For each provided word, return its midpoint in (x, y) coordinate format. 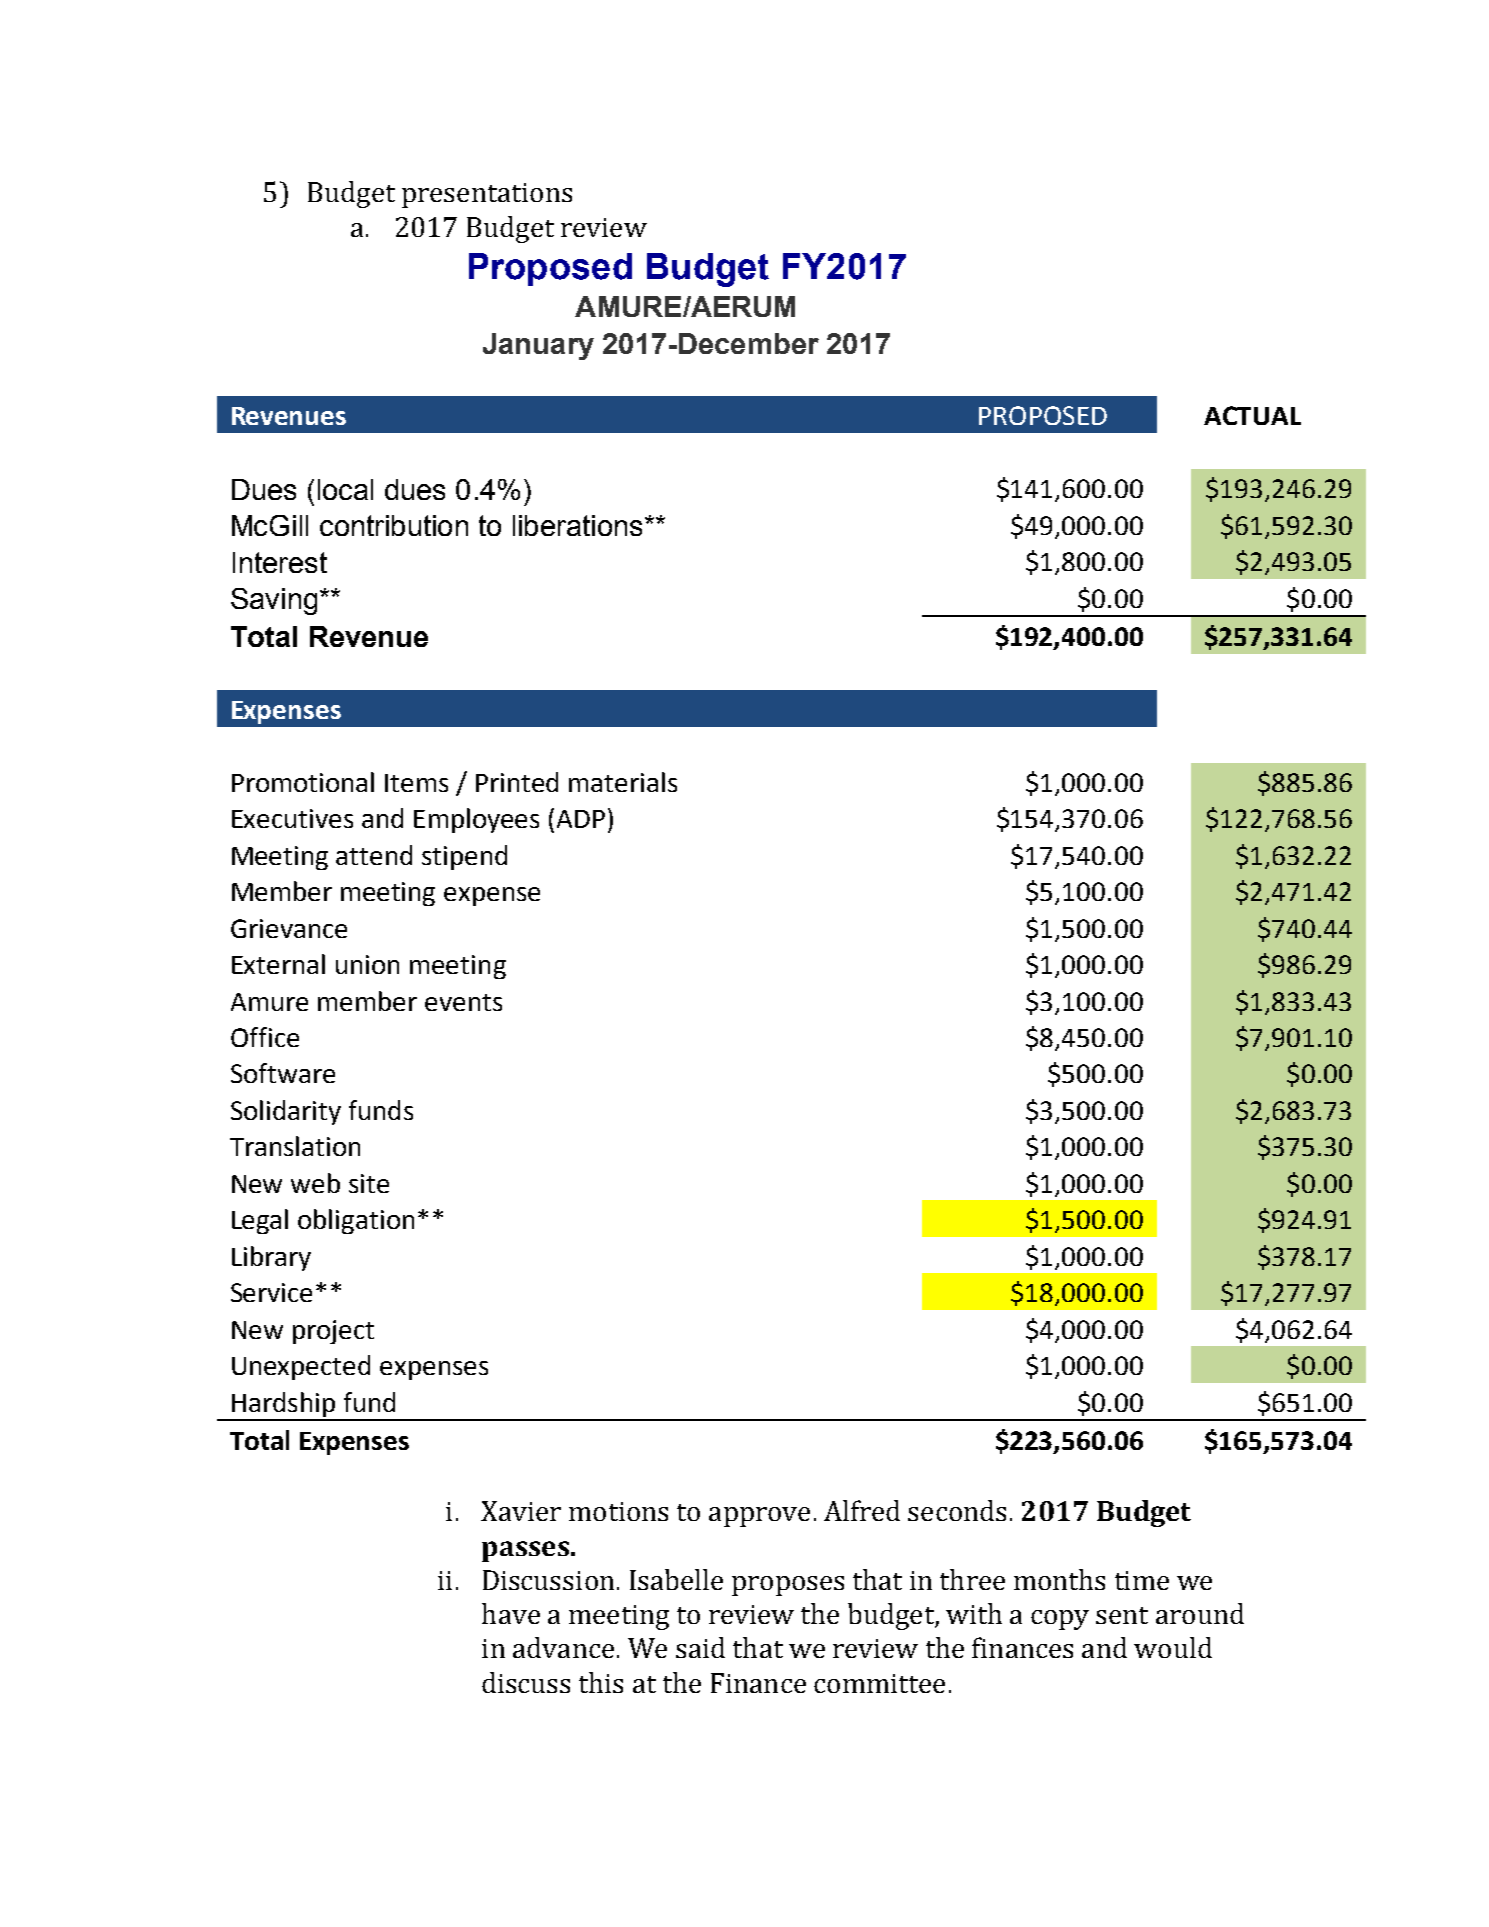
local (345, 489)
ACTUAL (1252, 415)
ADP (581, 819)
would (1173, 1647)
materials (623, 782)
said (700, 1647)
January (538, 346)
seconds (957, 1510)
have (511, 1613)
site (369, 1183)
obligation (356, 1221)
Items (416, 783)
